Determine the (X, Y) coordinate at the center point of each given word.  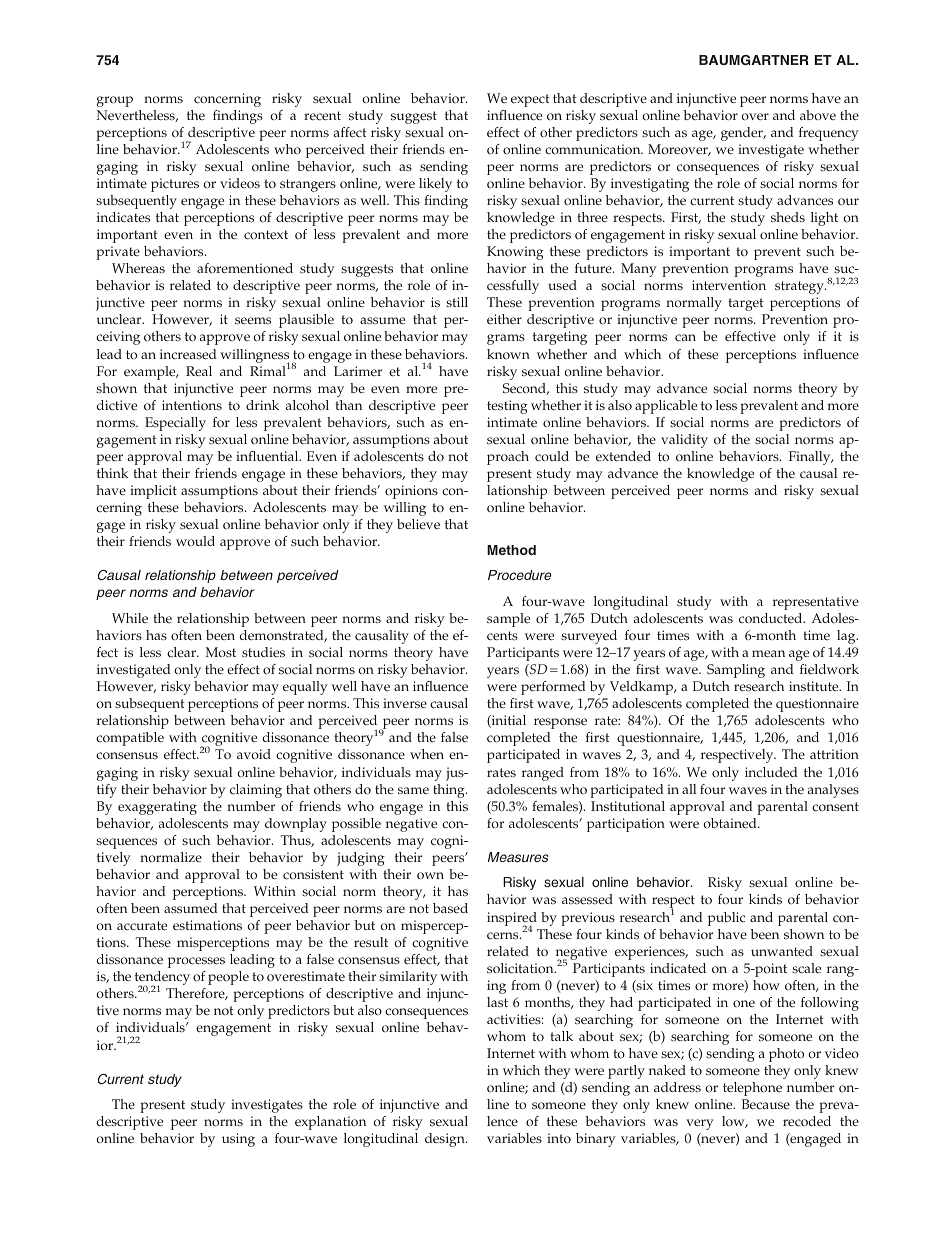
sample (508, 620)
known (508, 354)
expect (530, 100)
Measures (518, 857)
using (238, 1140)
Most (220, 652)
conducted (772, 618)
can (685, 338)
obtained (731, 823)
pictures (175, 185)
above (818, 115)
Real (199, 371)
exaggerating (157, 808)
